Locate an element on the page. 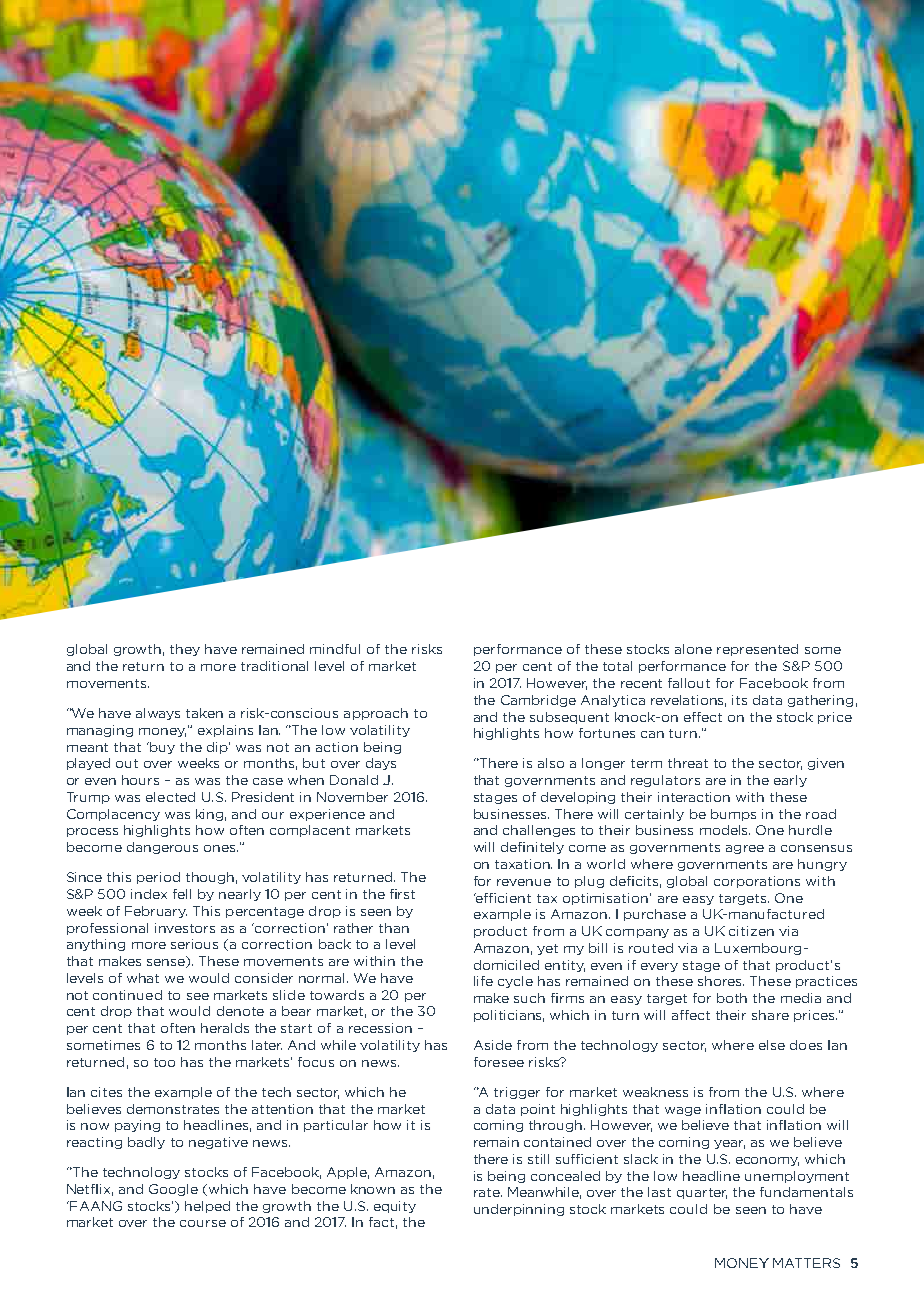 The width and height of the document is (924, 1308). agree is located at coordinates (745, 849).
